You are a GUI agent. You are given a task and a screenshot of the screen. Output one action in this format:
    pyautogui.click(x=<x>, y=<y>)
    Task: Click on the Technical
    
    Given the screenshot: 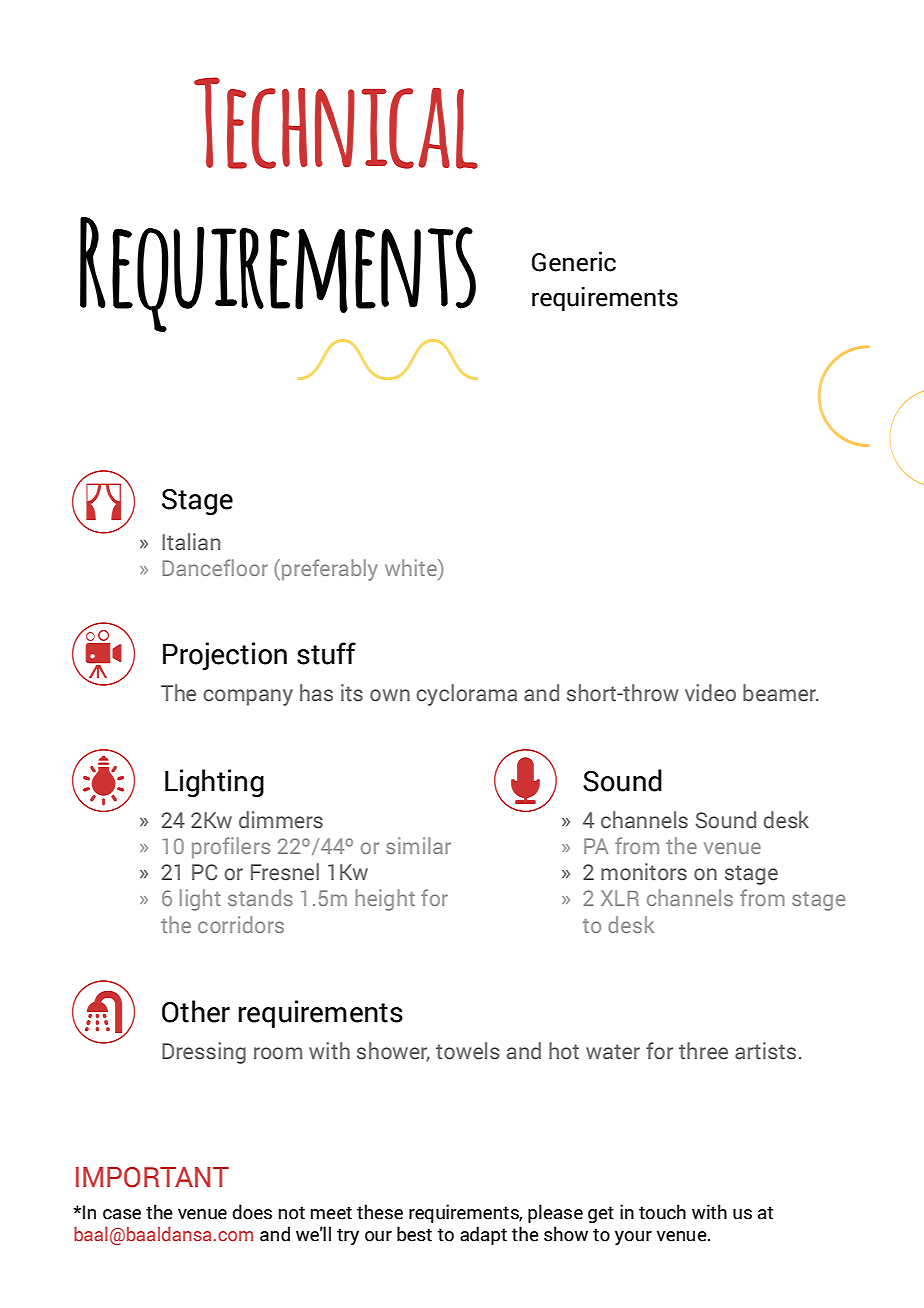 What is the action you would take?
    pyautogui.click(x=336, y=123)
